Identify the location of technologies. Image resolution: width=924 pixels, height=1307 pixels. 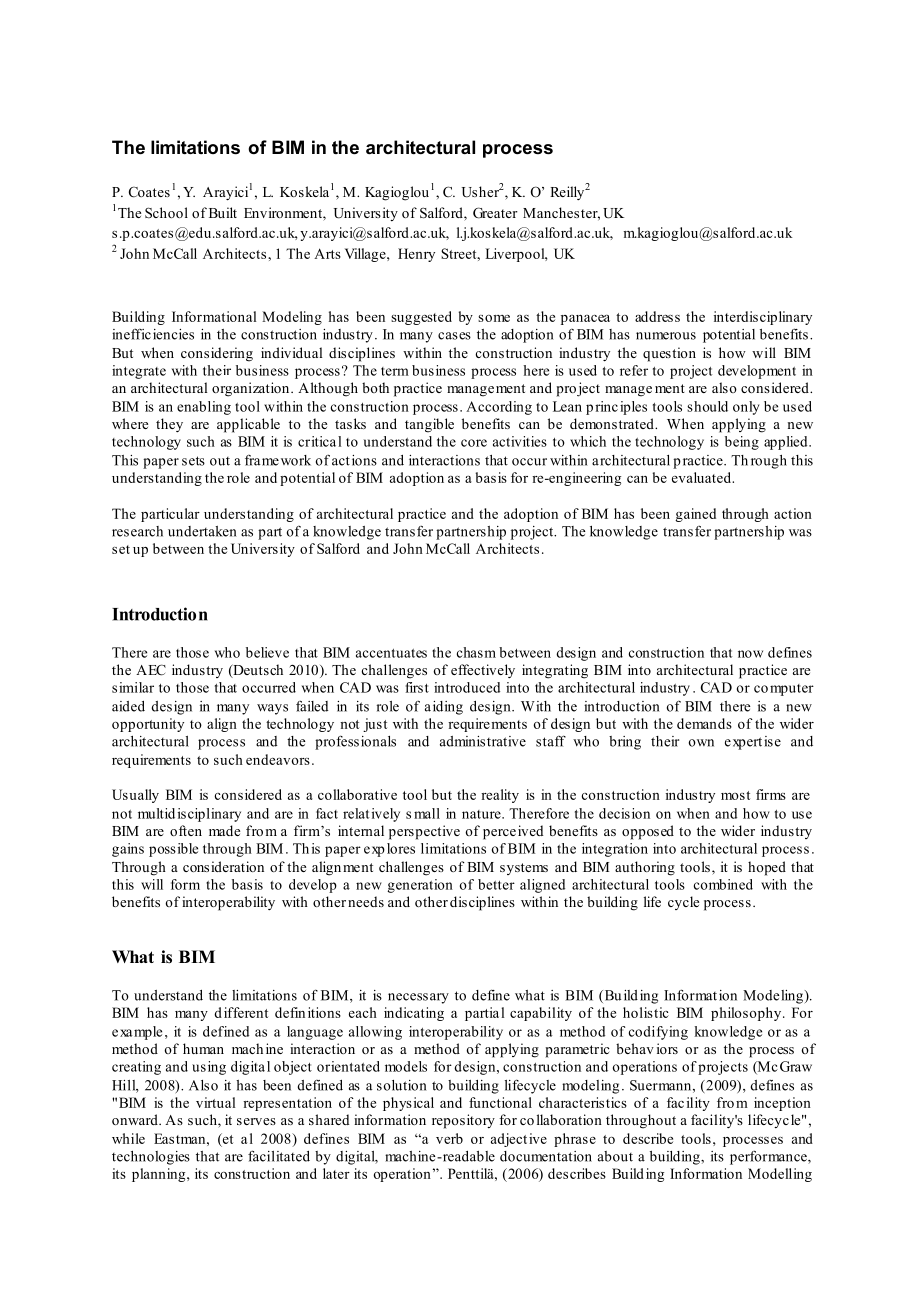
(151, 1158).
